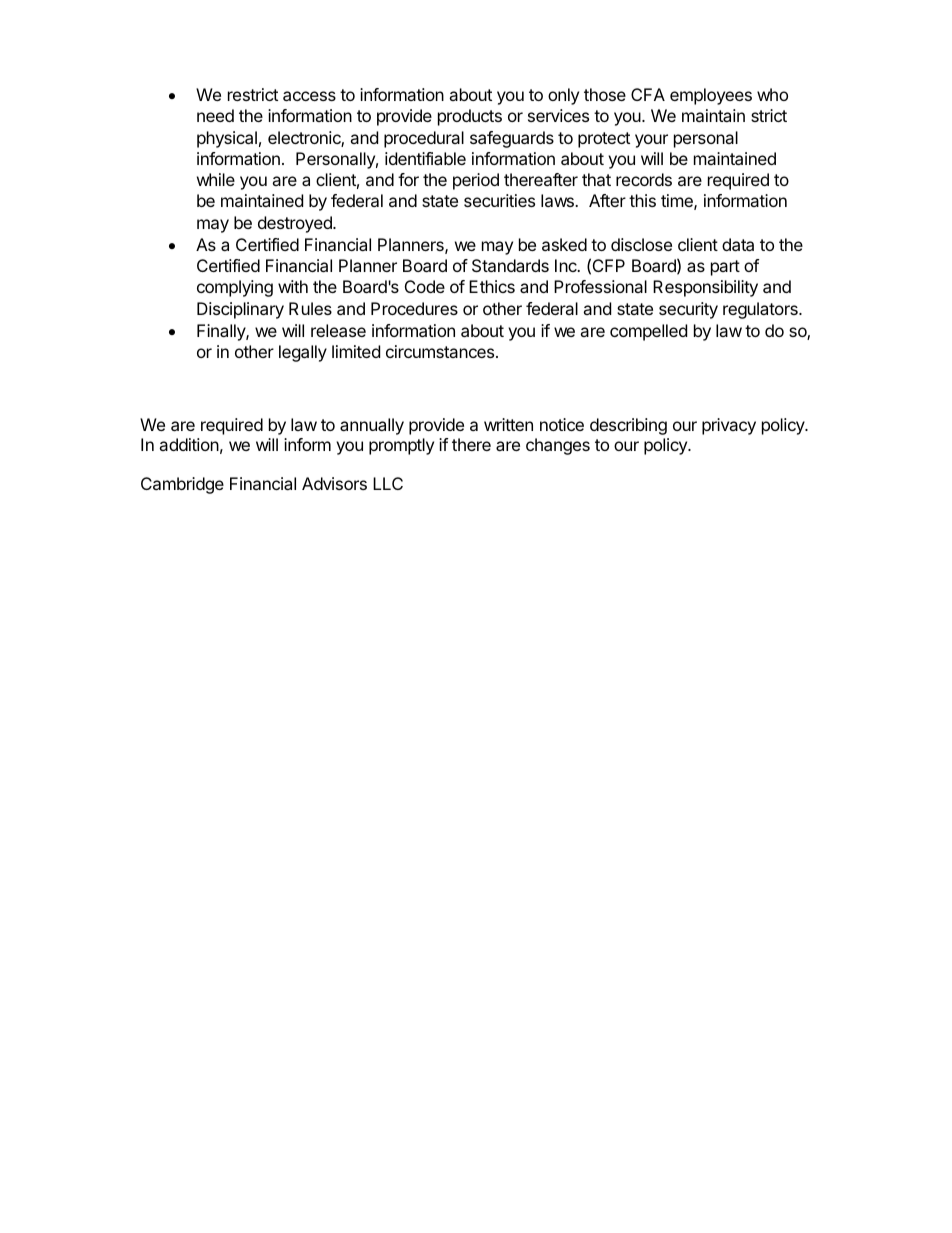 This screenshot has width=952, height=1233. Describe the element at coordinates (182, 485) in the screenshot. I see `Cambridge` at that location.
